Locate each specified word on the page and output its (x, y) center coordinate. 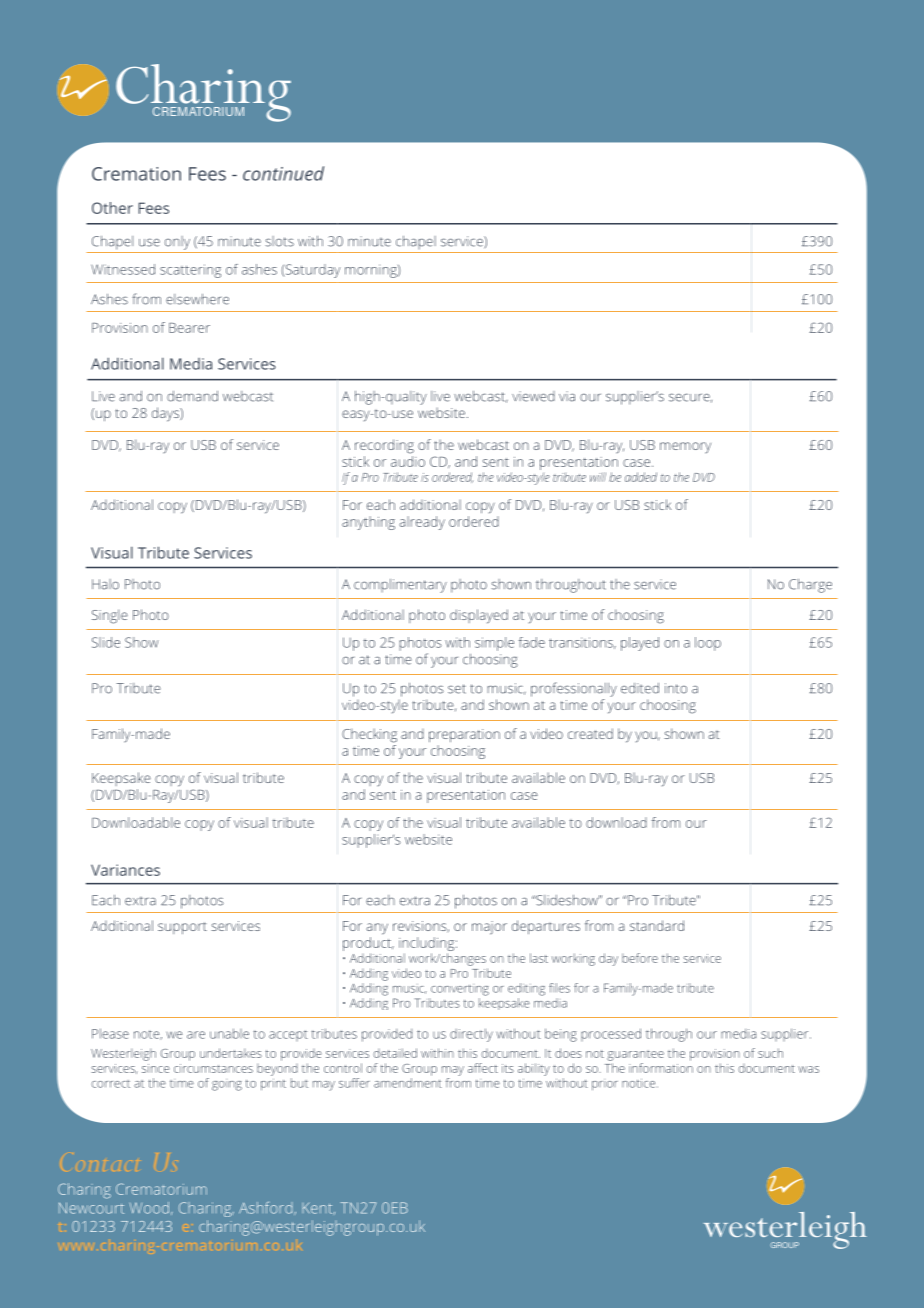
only (177, 243)
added (641, 477)
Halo (105, 584)
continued (283, 173)
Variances (125, 870)
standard (657, 925)
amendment (408, 1083)
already (422, 523)
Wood (149, 1208)
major (489, 928)
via (567, 396)
